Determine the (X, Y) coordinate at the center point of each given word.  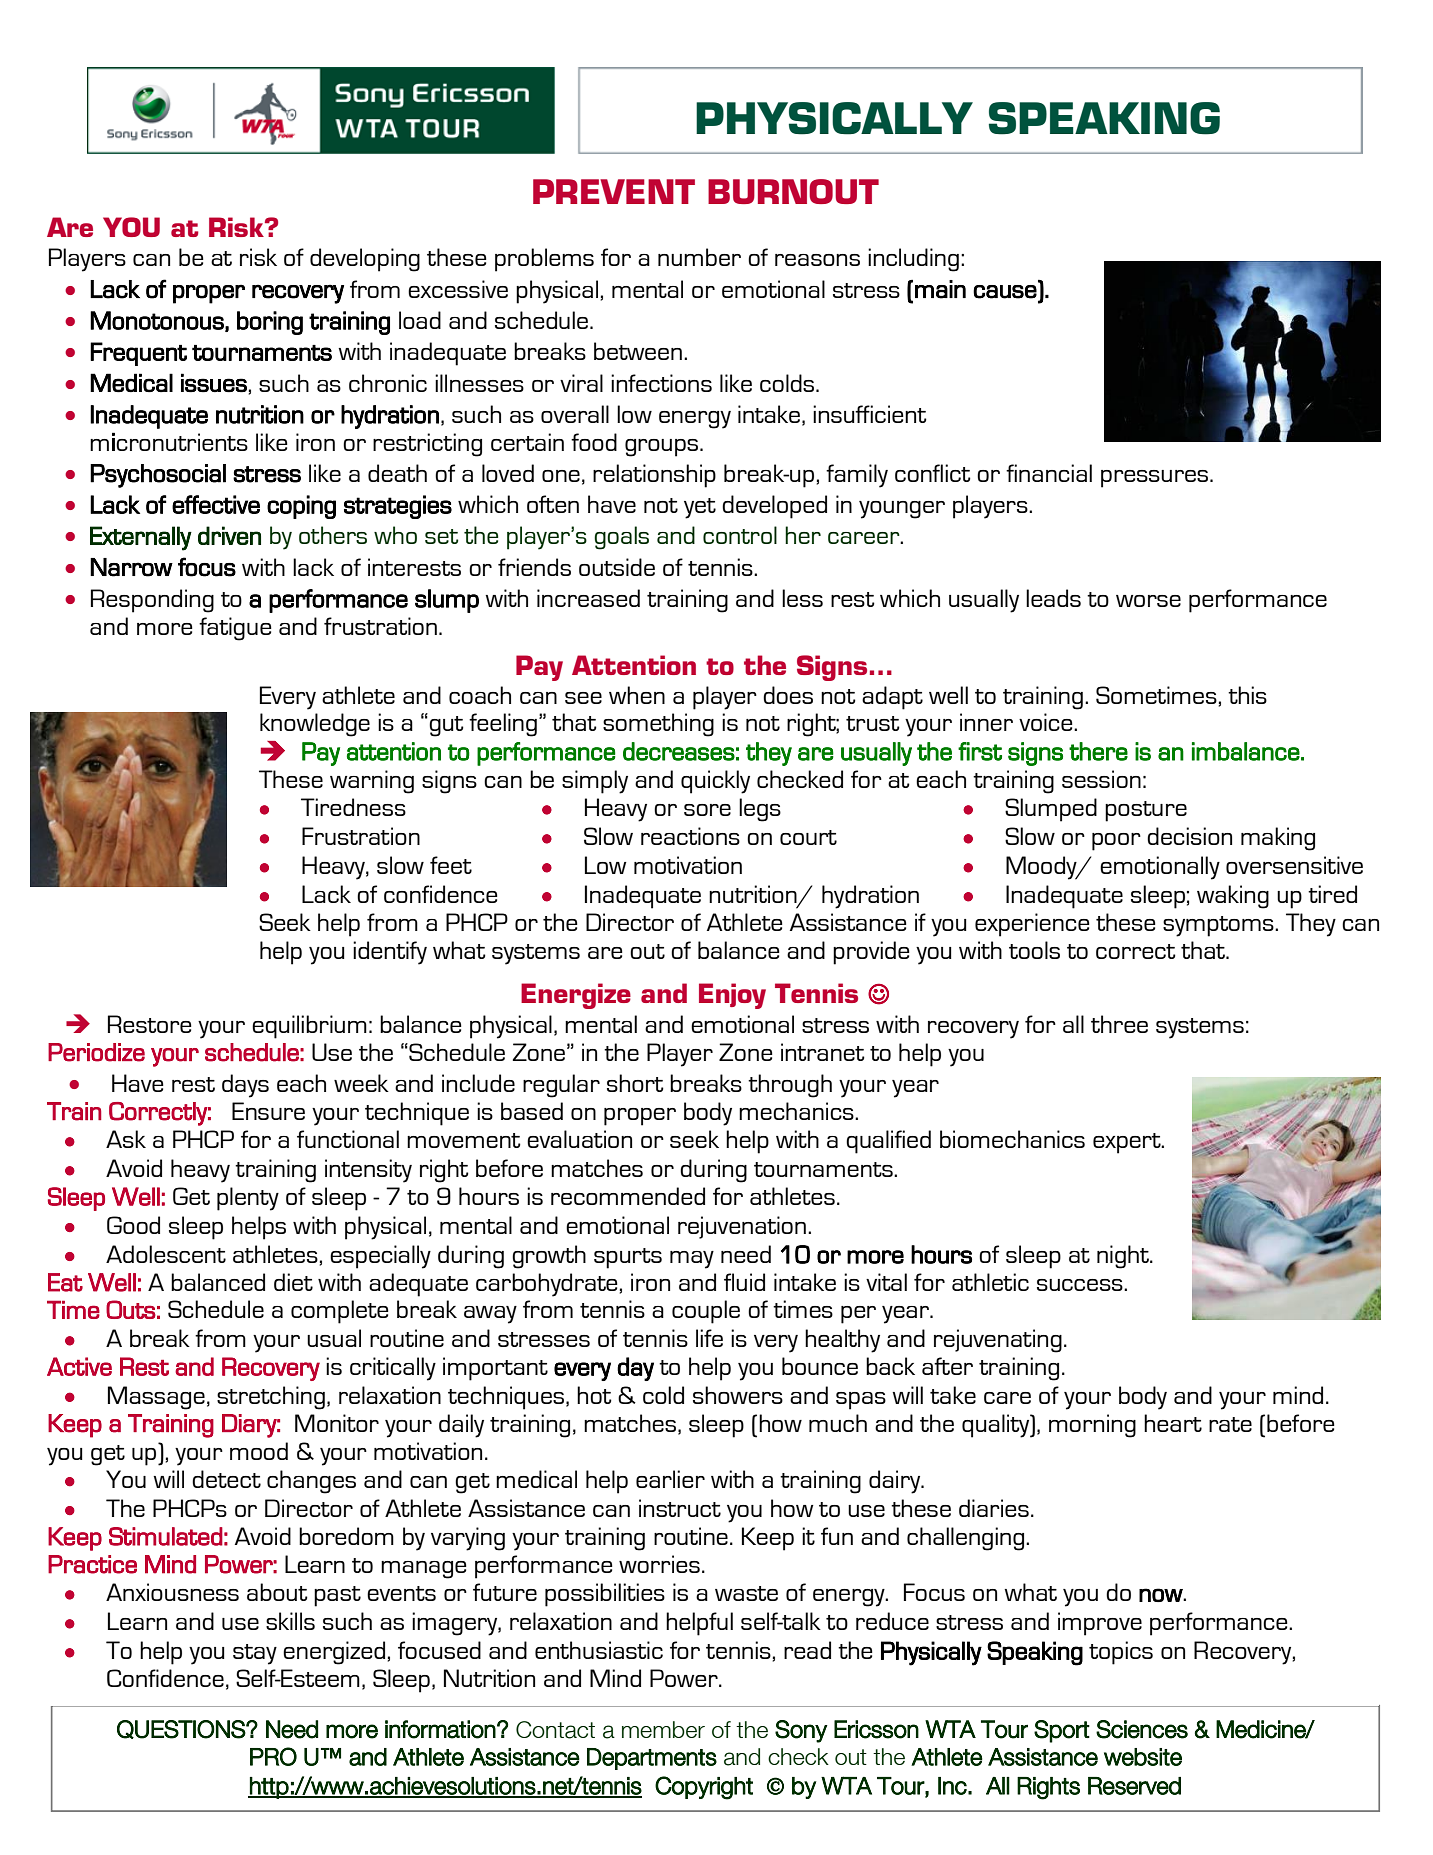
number (699, 257)
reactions (690, 836)
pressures (1154, 479)
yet (700, 508)
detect (226, 1479)
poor (1116, 842)
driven (229, 535)
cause (1005, 292)
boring (270, 323)
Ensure (268, 1111)
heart (1173, 1423)
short (635, 1083)
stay (255, 1654)
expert (1128, 1143)
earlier (670, 1479)
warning (372, 782)
